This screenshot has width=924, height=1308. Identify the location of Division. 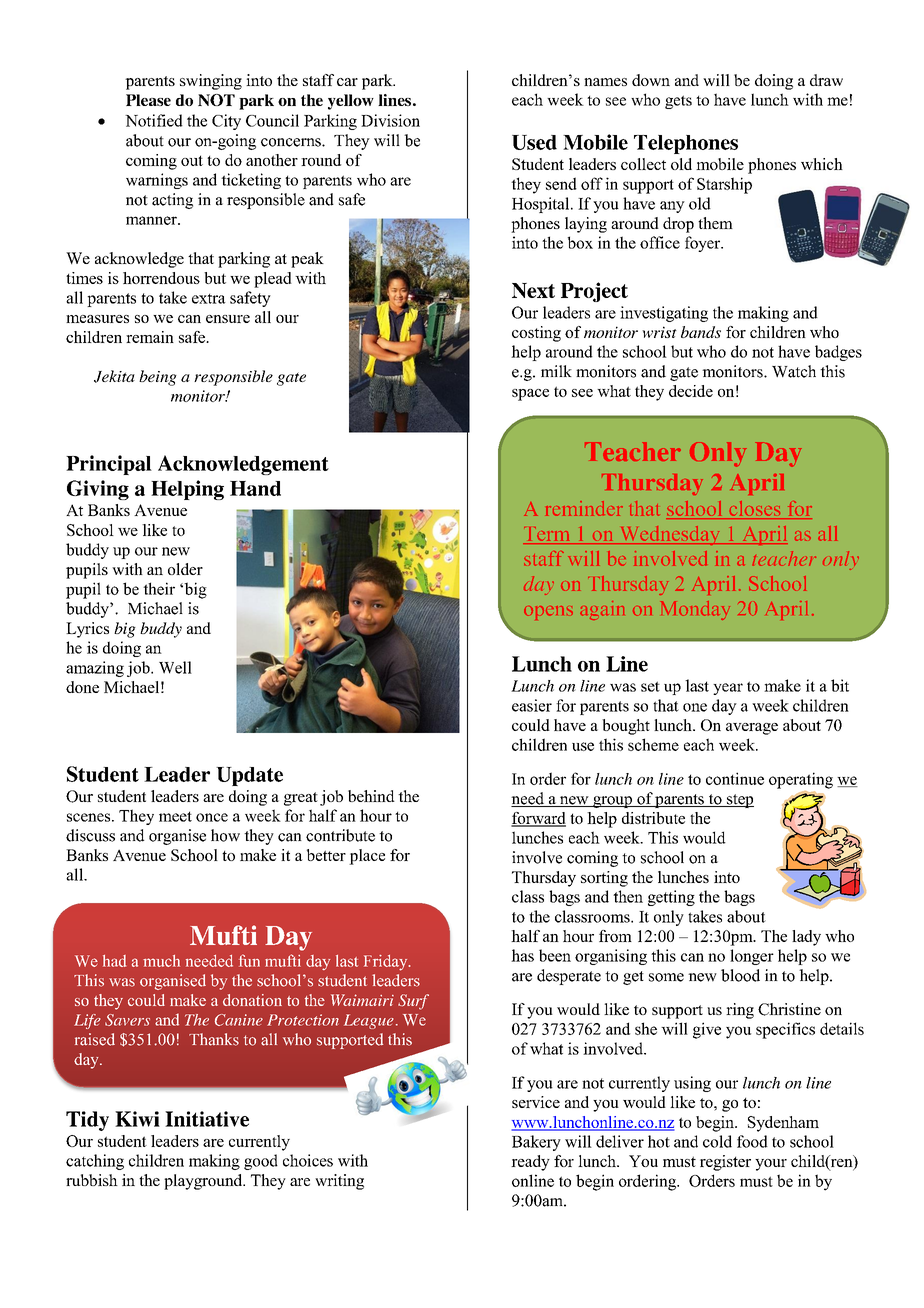
(390, 120).
